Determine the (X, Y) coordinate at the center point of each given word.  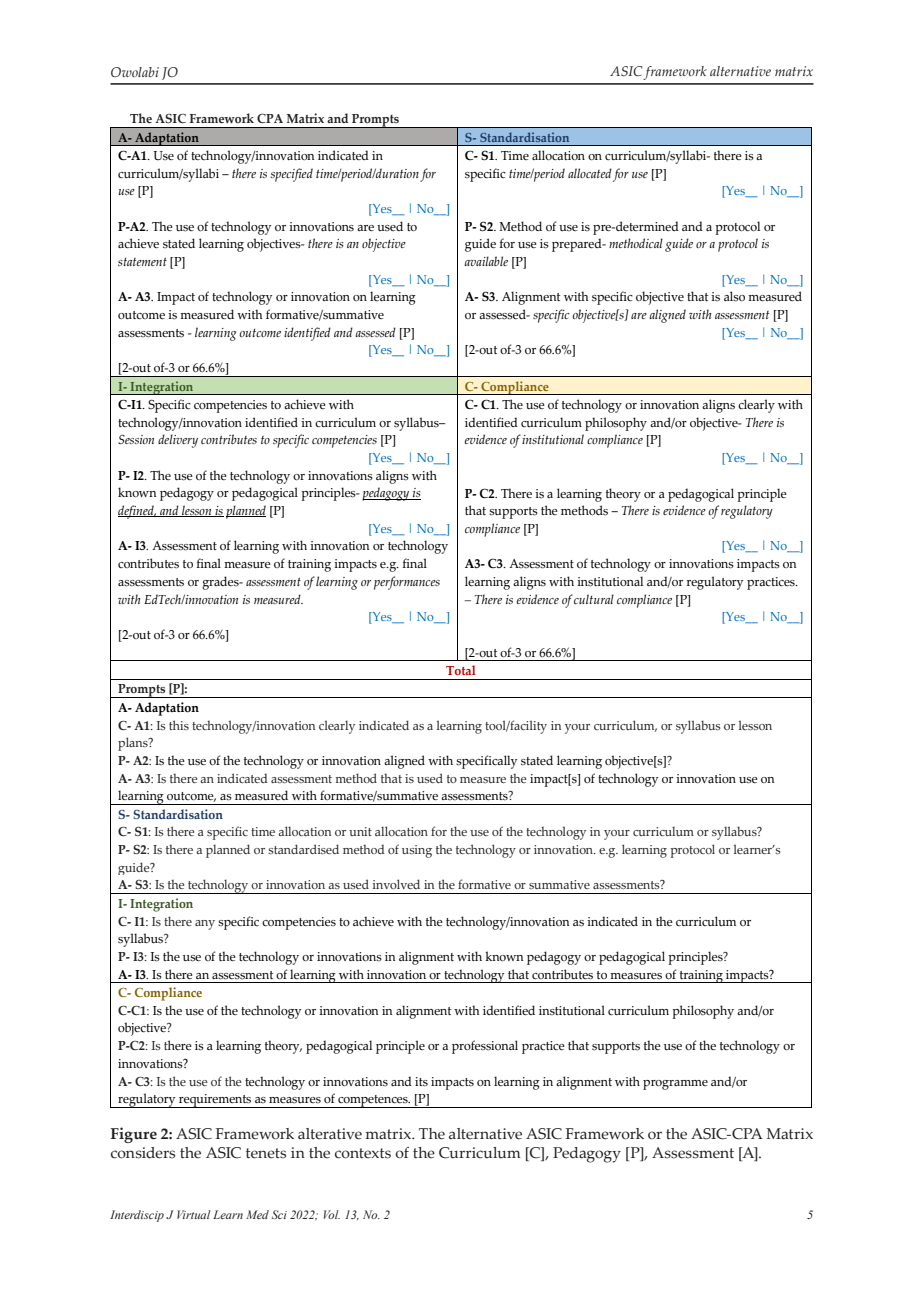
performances (407, 583)
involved (396, 884)
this (179, 725)
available (486, 261)
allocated (590, 173)
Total (461, 670)
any (205, 925)
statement (142, 261)
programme (675, 1085)
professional (485, 1047)
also (734, 296)
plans (134, 744)
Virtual (194, 1214)
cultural (594, 599)
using (417, 851)
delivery (178, 441)
